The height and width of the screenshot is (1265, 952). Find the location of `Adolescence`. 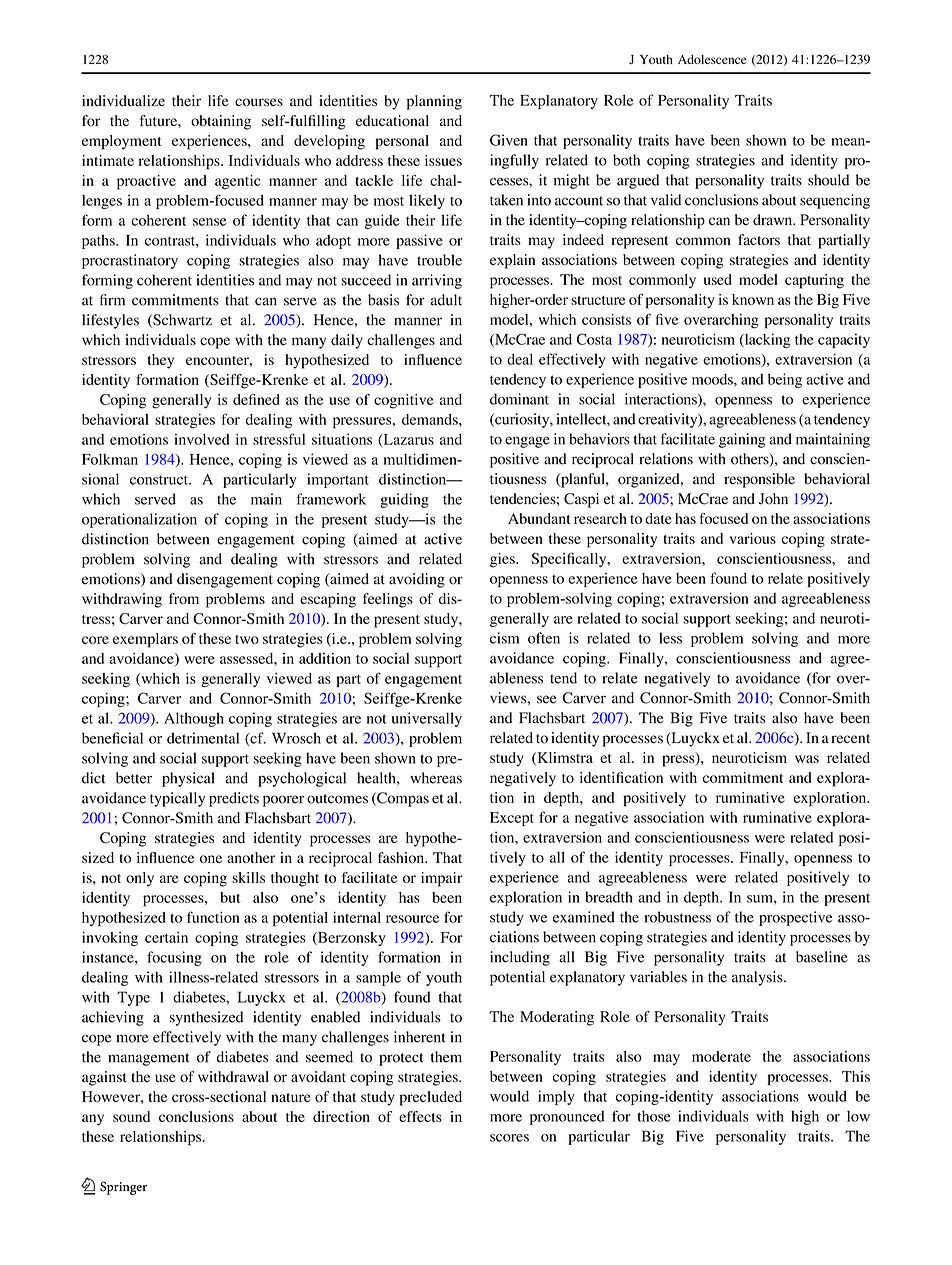

Adolescence is located at coordinates (712, 59).
